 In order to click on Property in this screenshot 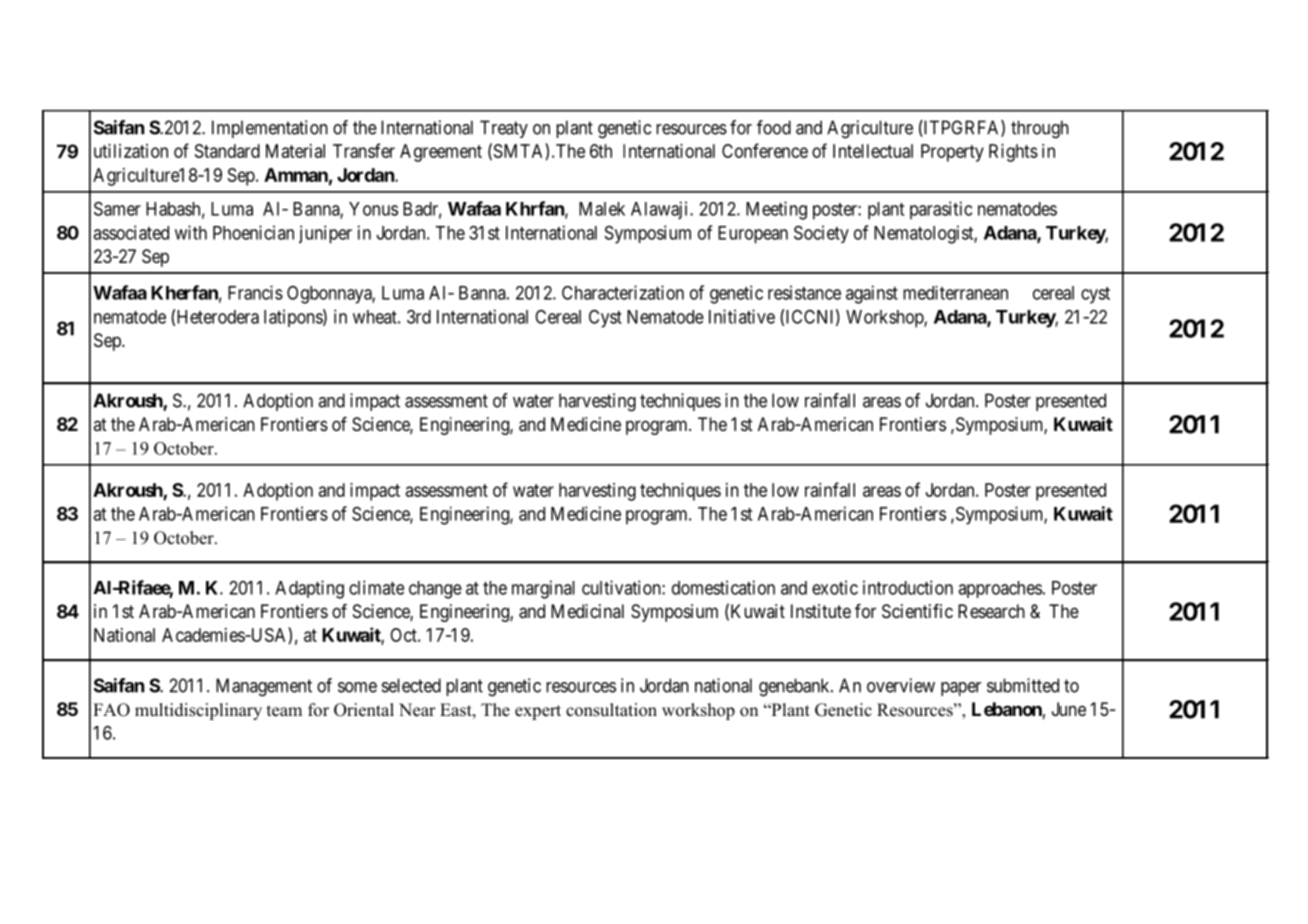, I will do `click(952, 153)`.
